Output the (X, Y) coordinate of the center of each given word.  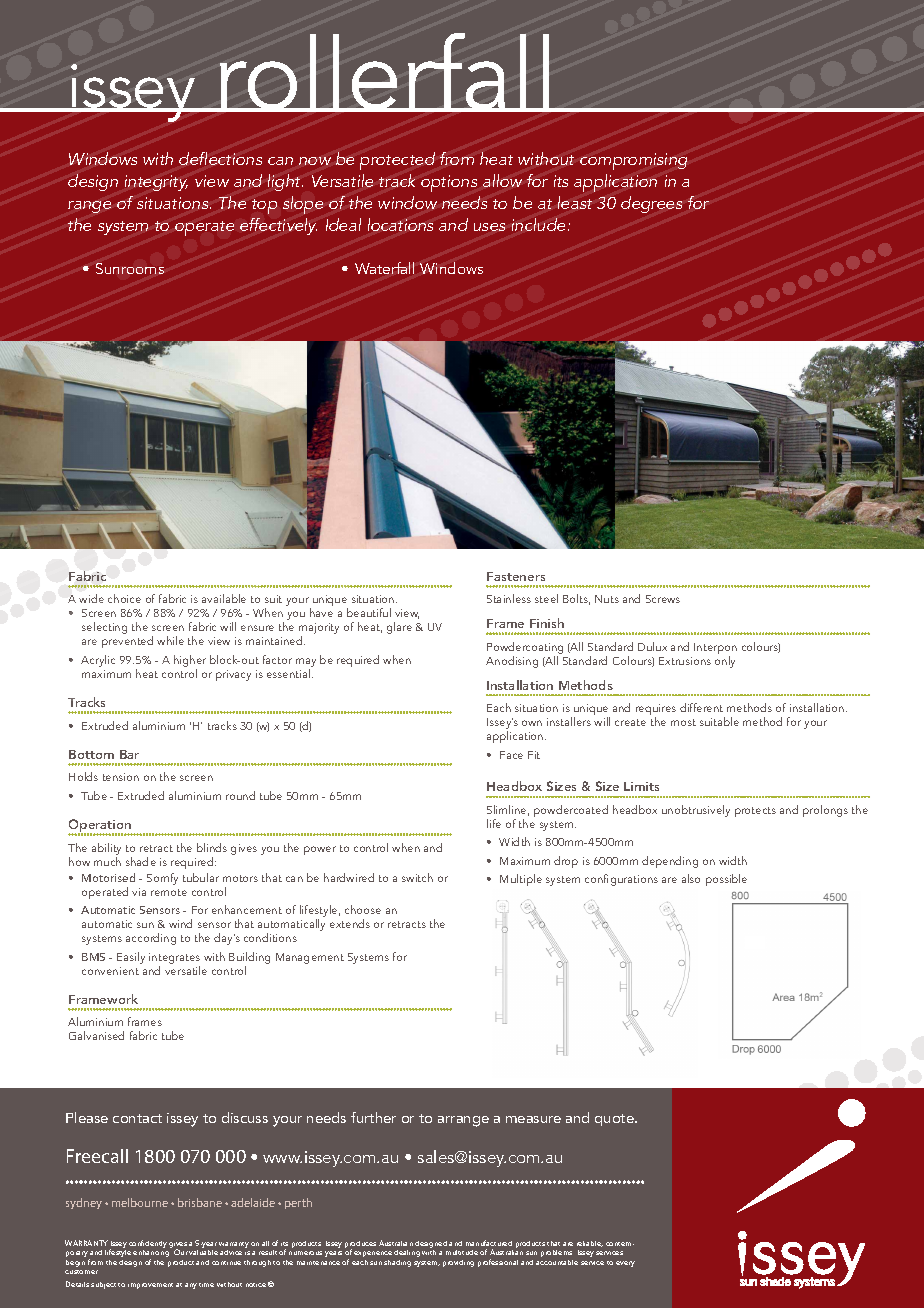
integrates (174, 958)
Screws (663, 599)
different (701, 707)
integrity (156, 183)
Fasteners (516, 576)
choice (124, 598)
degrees (651, 204)
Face (511, 755)
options (449, 183)
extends (350, 923)
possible (726, 880)
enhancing (151, 1255)
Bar (129, 754)
